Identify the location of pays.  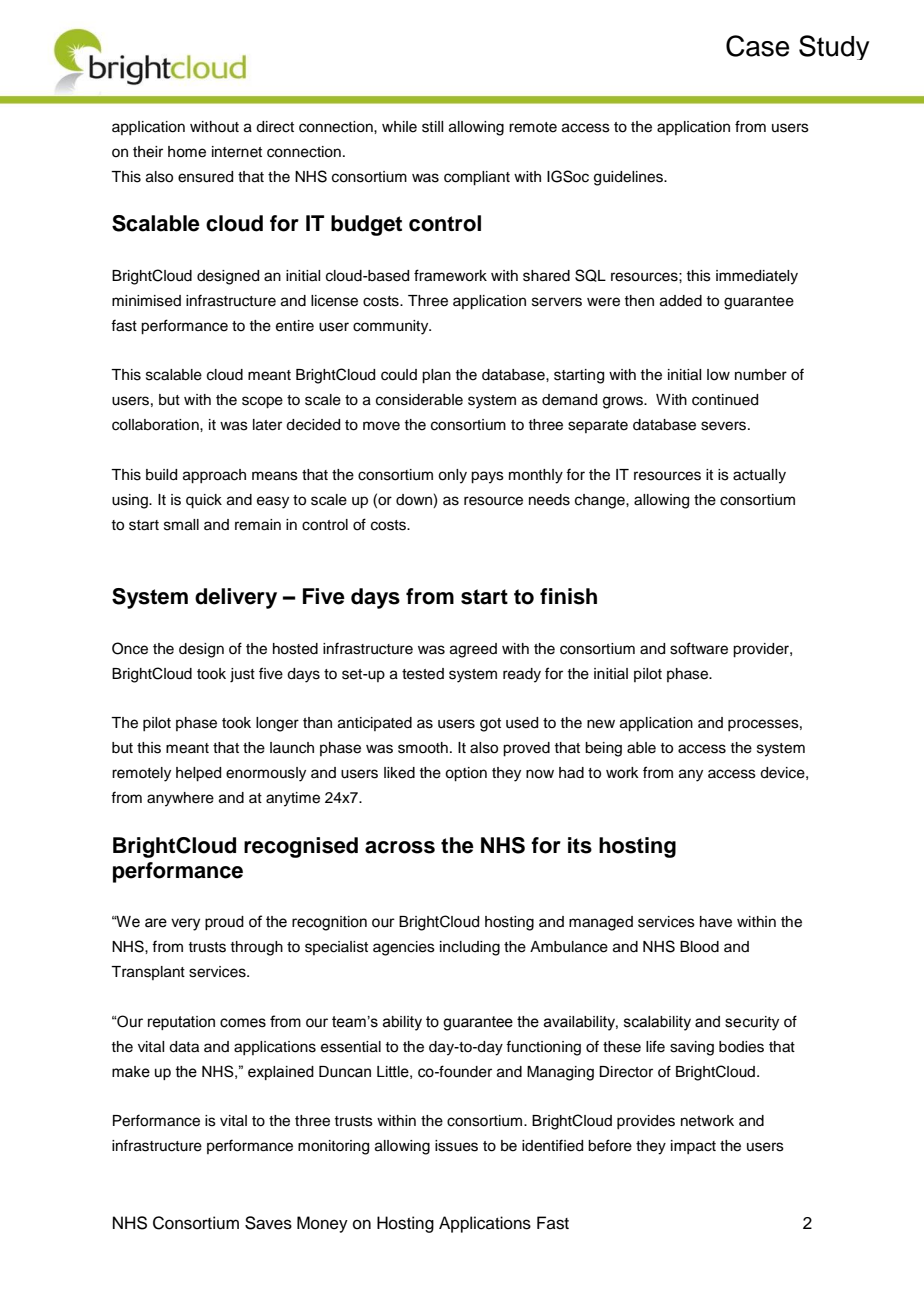
(487, 477).
